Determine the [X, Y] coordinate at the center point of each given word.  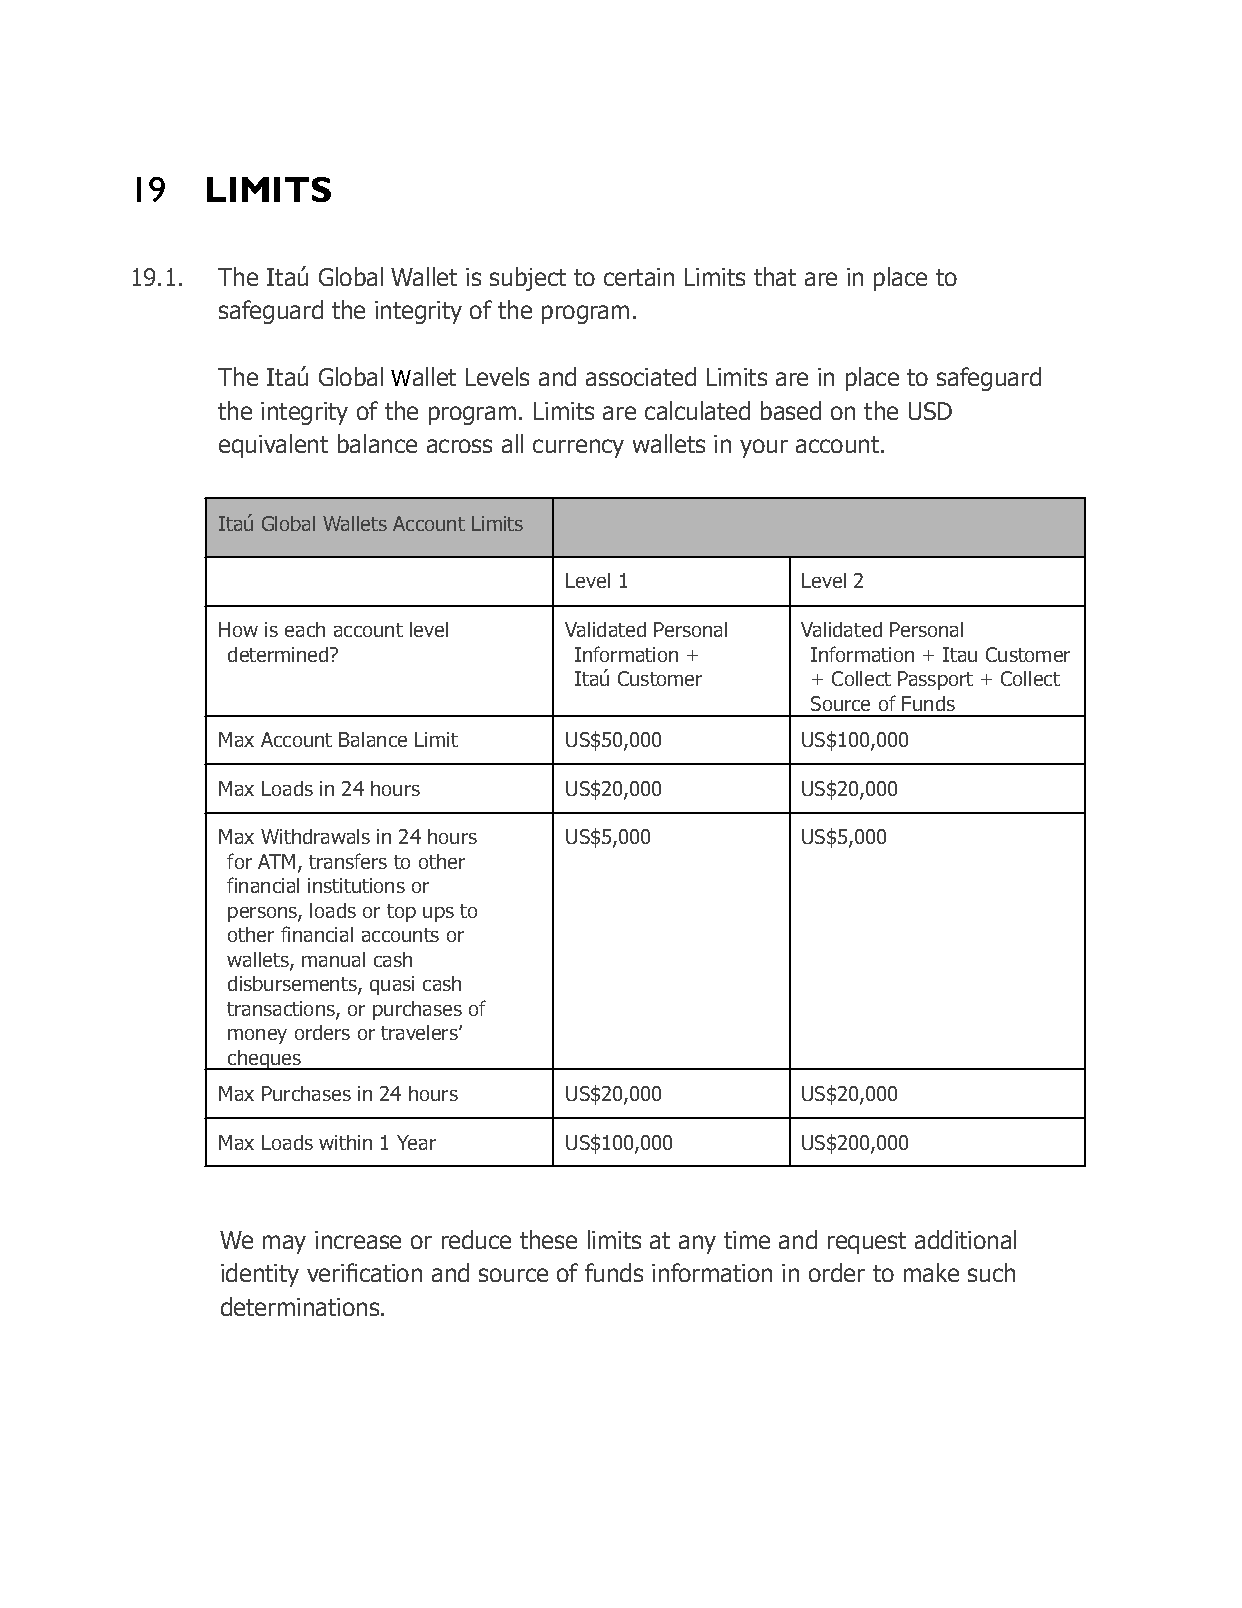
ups [438, 914]
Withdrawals [315, 836]
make [931, 1272]
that [775, 276]
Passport [935, 680]
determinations [301, 1306]
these [548, 1239]
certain [639, 277]
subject [528, 279]
